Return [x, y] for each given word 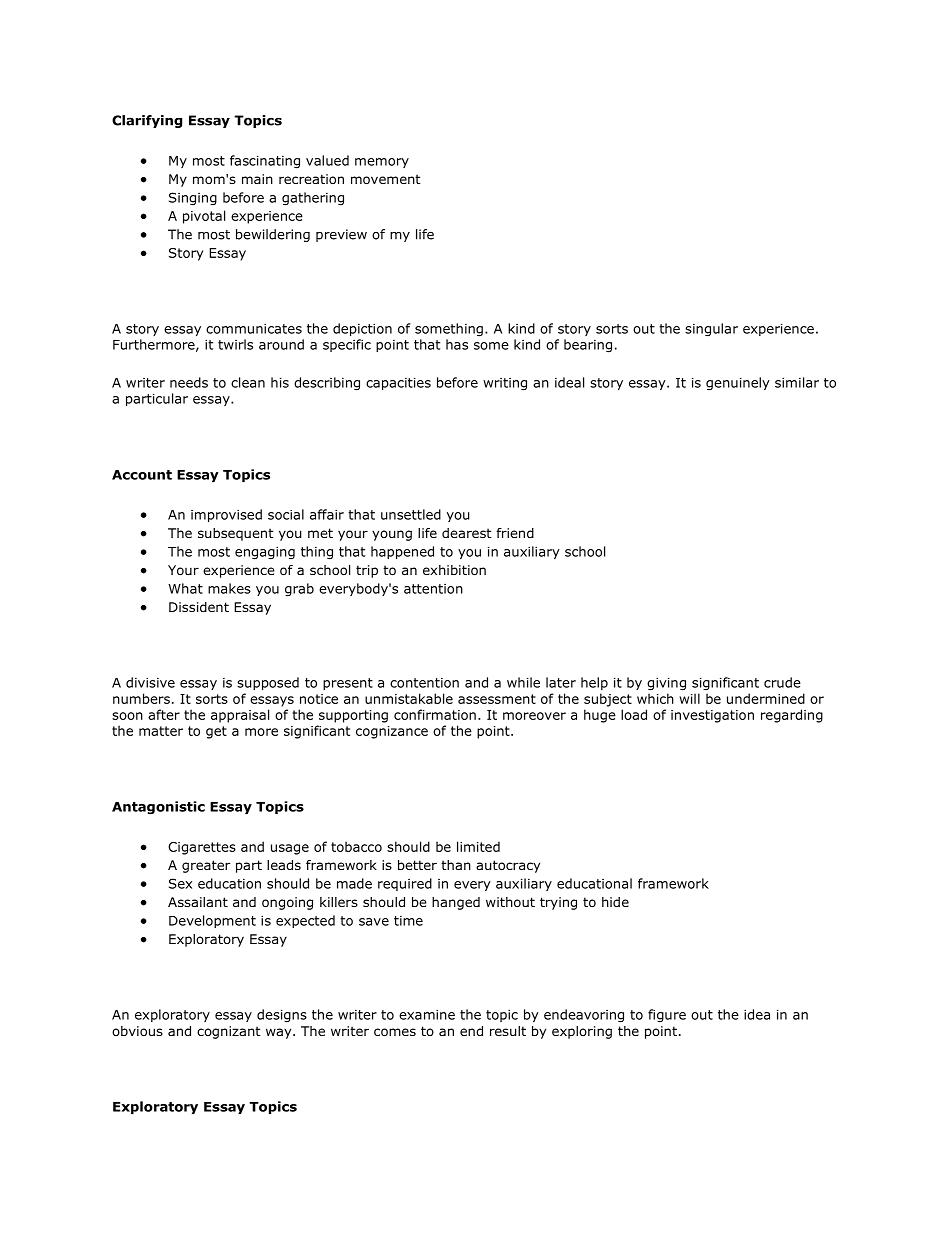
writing [505, 384]
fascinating [265, 162]
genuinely [738, 384]
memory [382, 163]
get [216, 732]
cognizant [229, 1032]
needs [189, 382]
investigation [712, 716]
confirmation [435, 714]
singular [711, 330]
